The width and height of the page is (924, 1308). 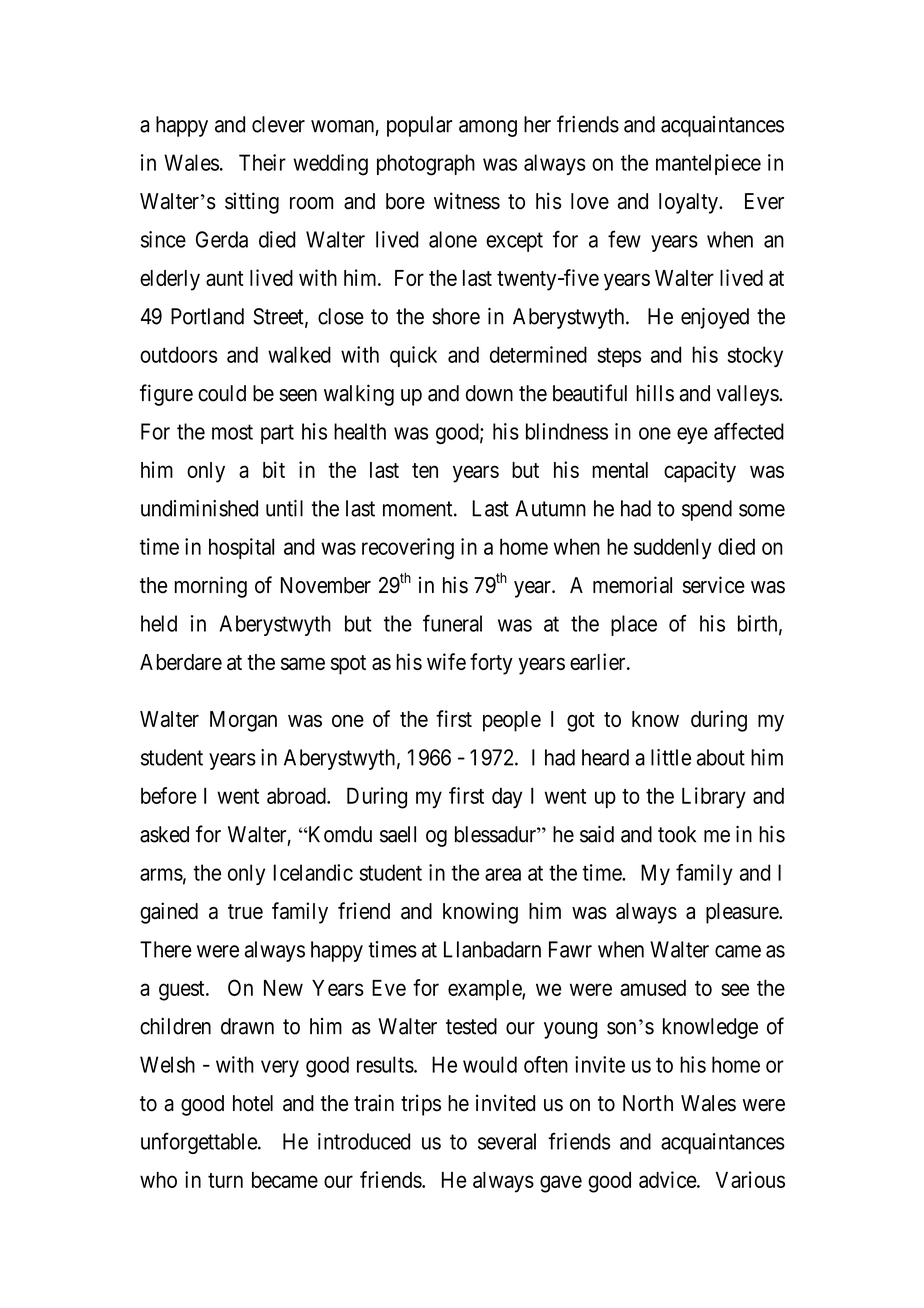 What do you see at coordinates (225, 1180) in the page?
I see `turn` at bounding box center [225, 1180].
